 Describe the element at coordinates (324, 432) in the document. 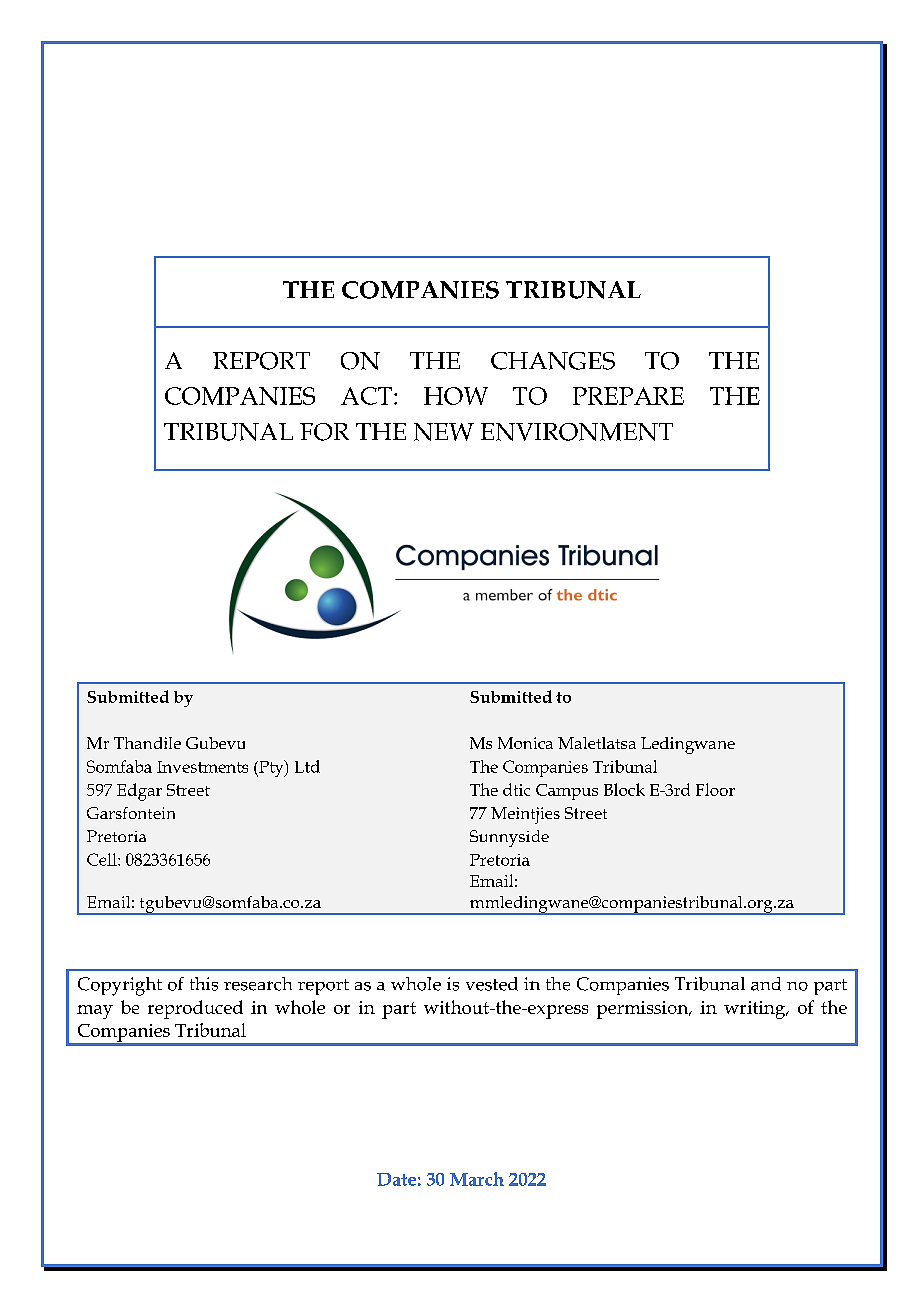

I see `FOR` at that location.
